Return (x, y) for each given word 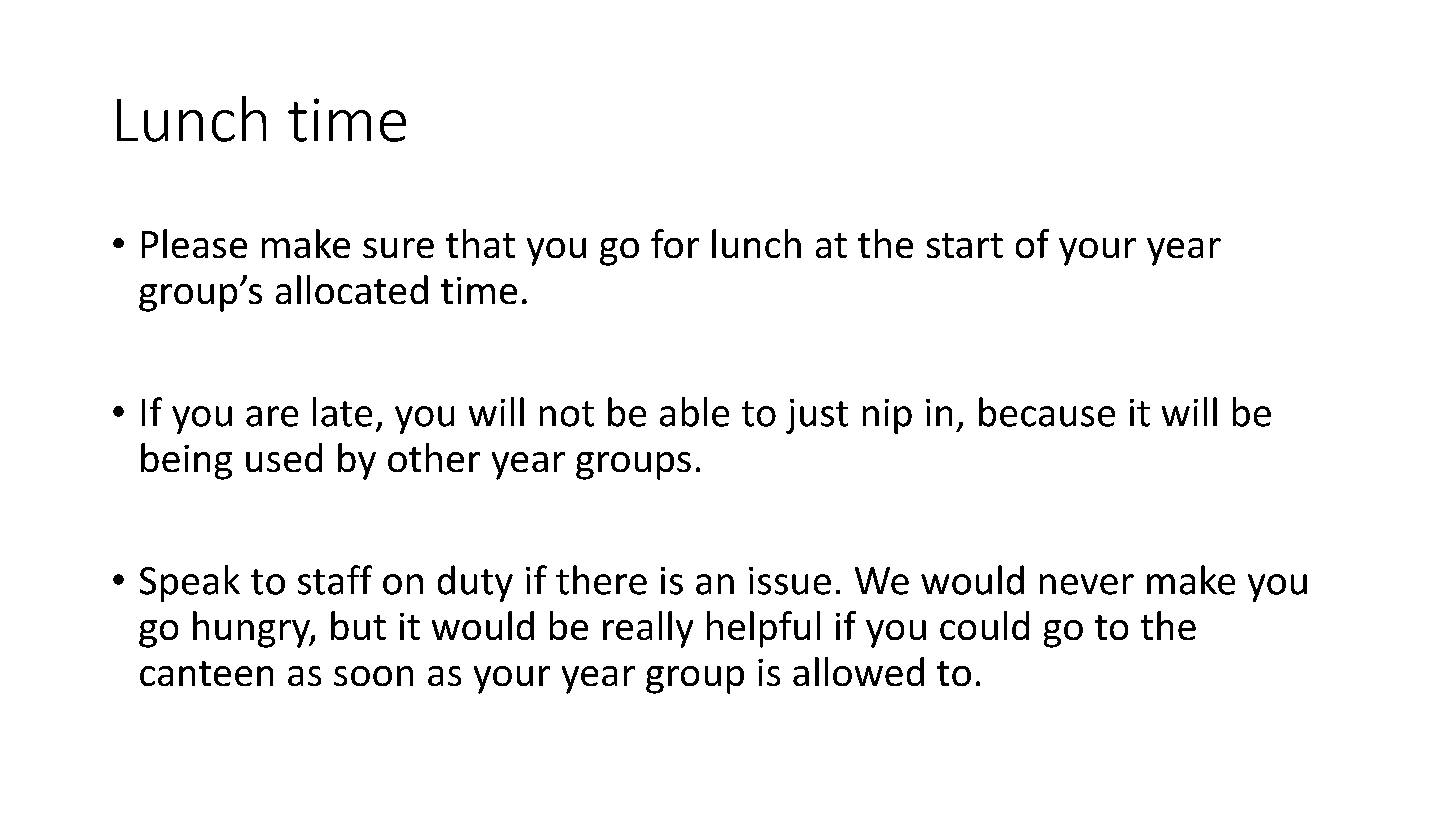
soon (373, 676)
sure (398, 248)
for (675, 243)
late (342, 412)
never (1087, 584)
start (965, 245)
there (601, 580)
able (694, 412)
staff (335, 580)
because (1047, 412)
